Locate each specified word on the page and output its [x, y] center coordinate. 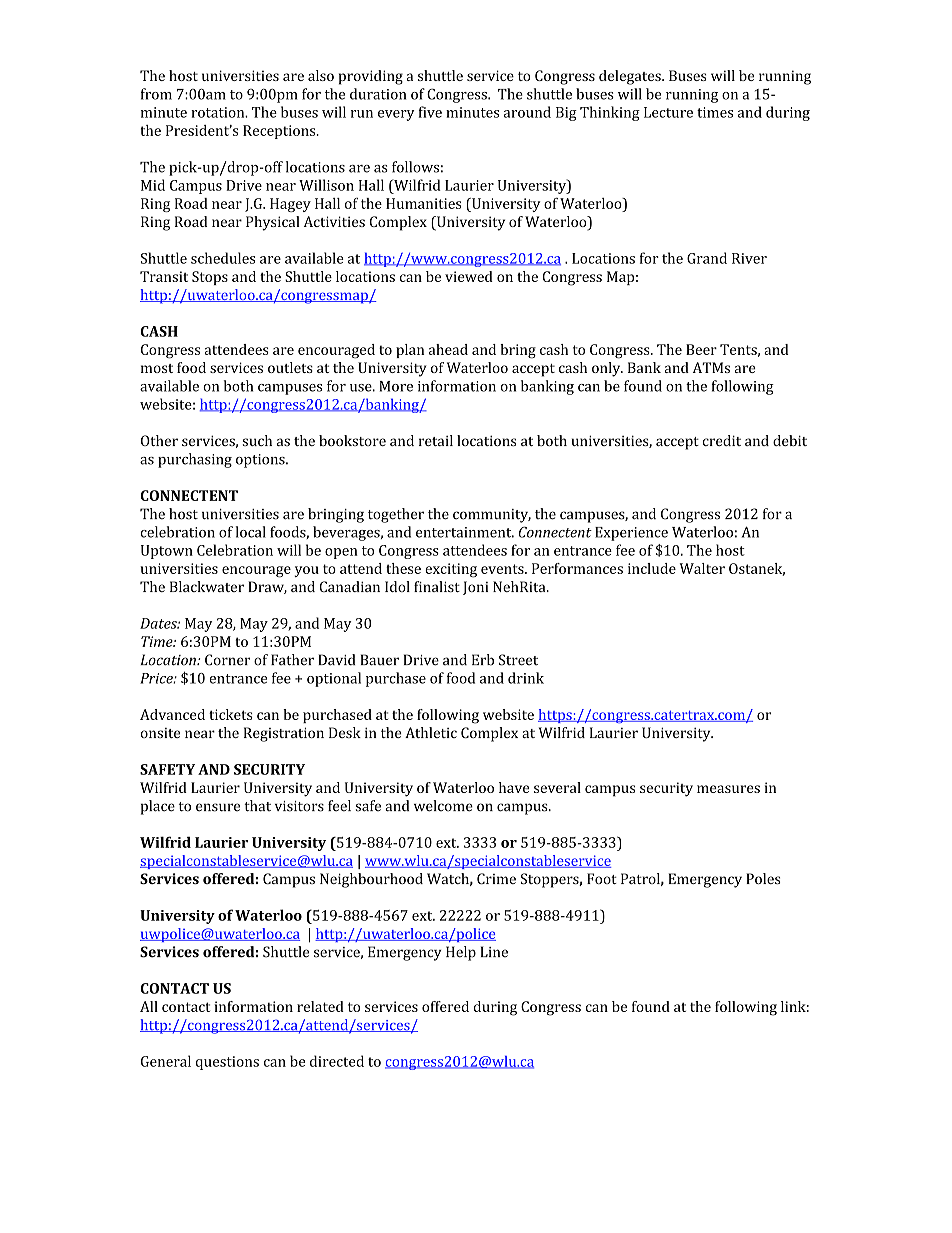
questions [227, 1063]
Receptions [280, 132]
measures [728, 789]
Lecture [668, 112]
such [257, 440]
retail [436, 440]
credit [722, 440]
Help [461, 953]
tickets [231, 714]
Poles [763, 878]
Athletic [431, 732]
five [430, 112]
